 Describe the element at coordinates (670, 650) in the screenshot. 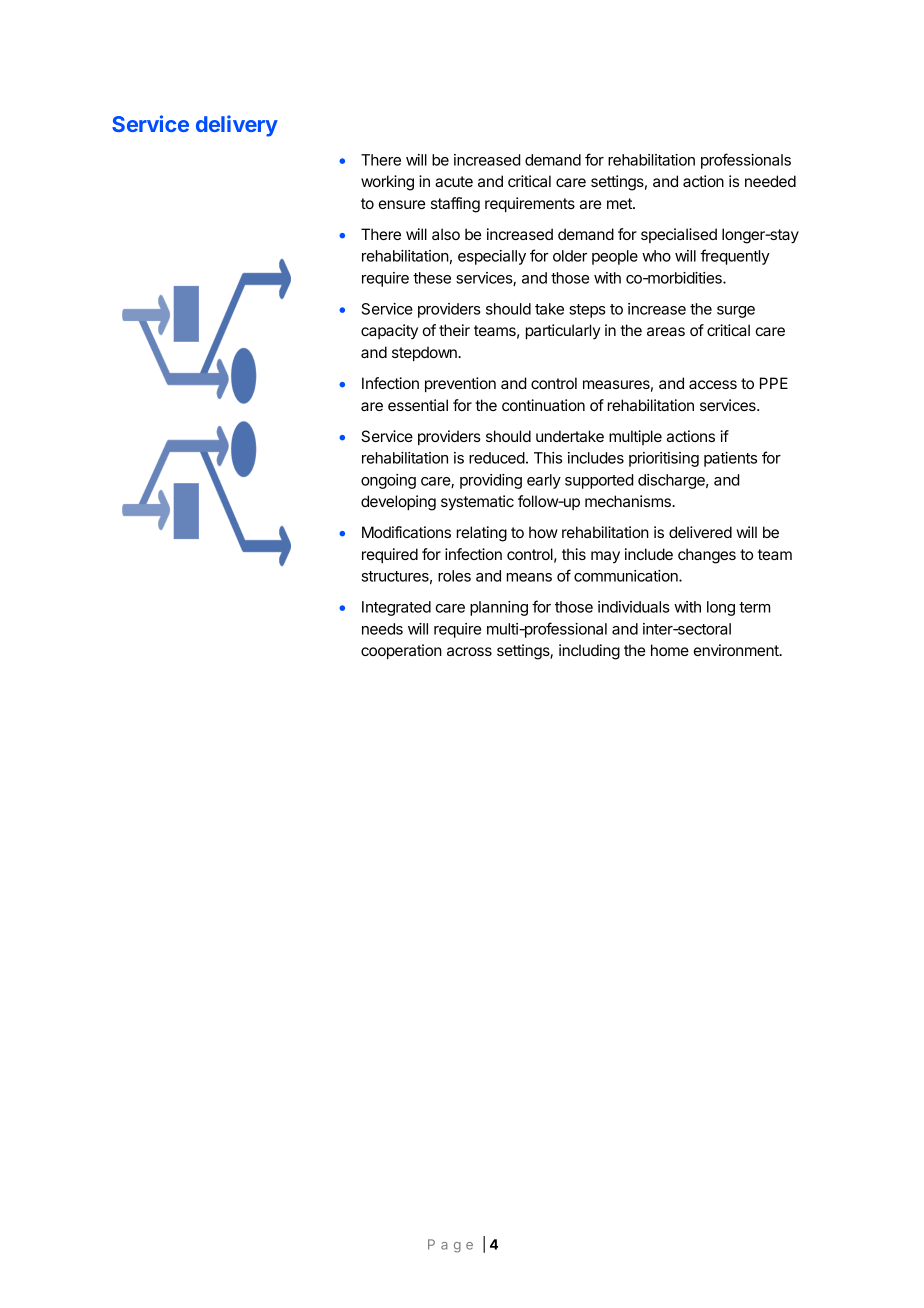

I see `home` at that location.
